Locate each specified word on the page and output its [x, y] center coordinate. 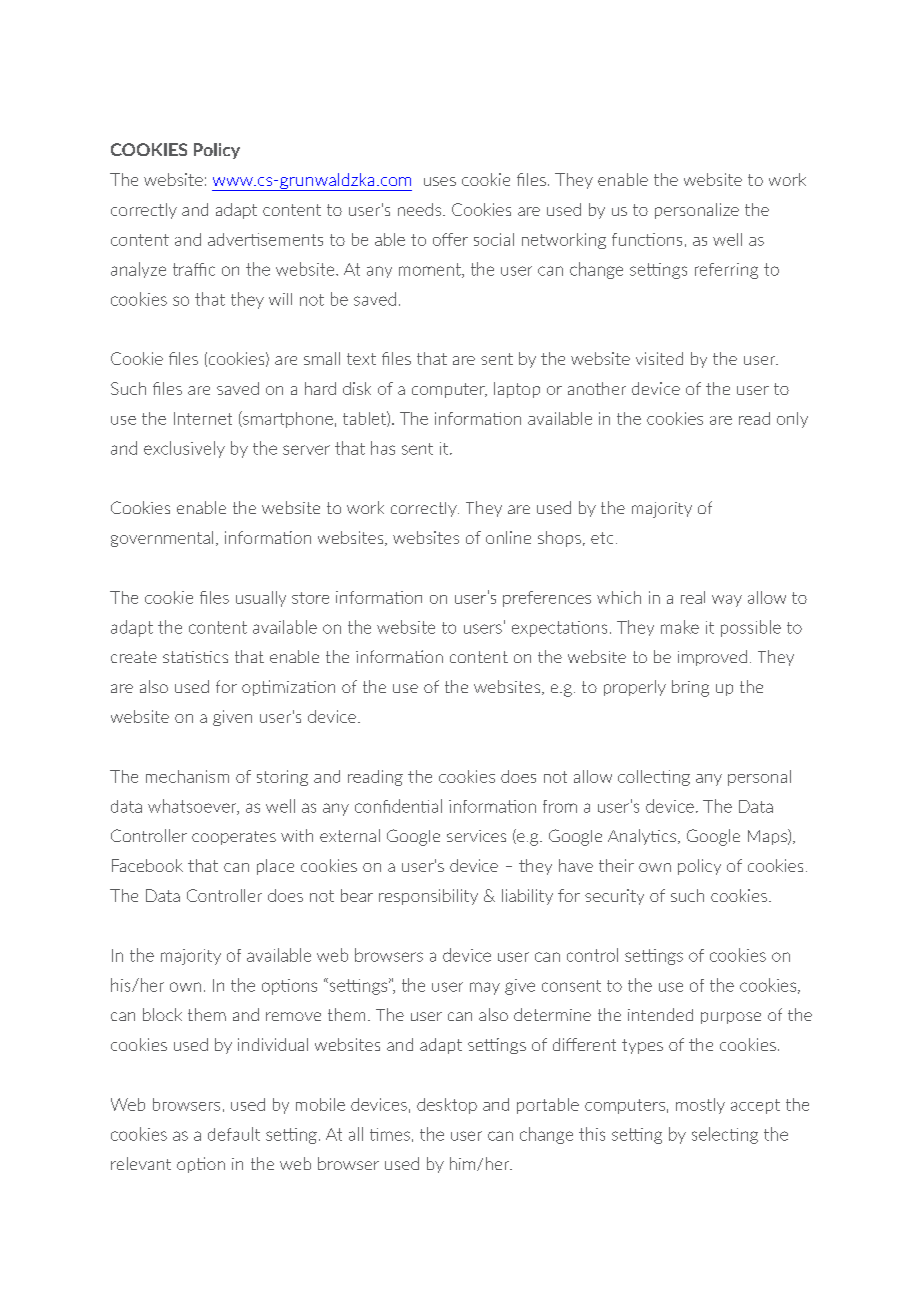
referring [726, 271]
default [234, 1134]
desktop [447, 1106]
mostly [700, 1106]
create [134, 657]
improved [712, 658]
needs [421, 209]
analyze [138, 270]
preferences [547, 599]
